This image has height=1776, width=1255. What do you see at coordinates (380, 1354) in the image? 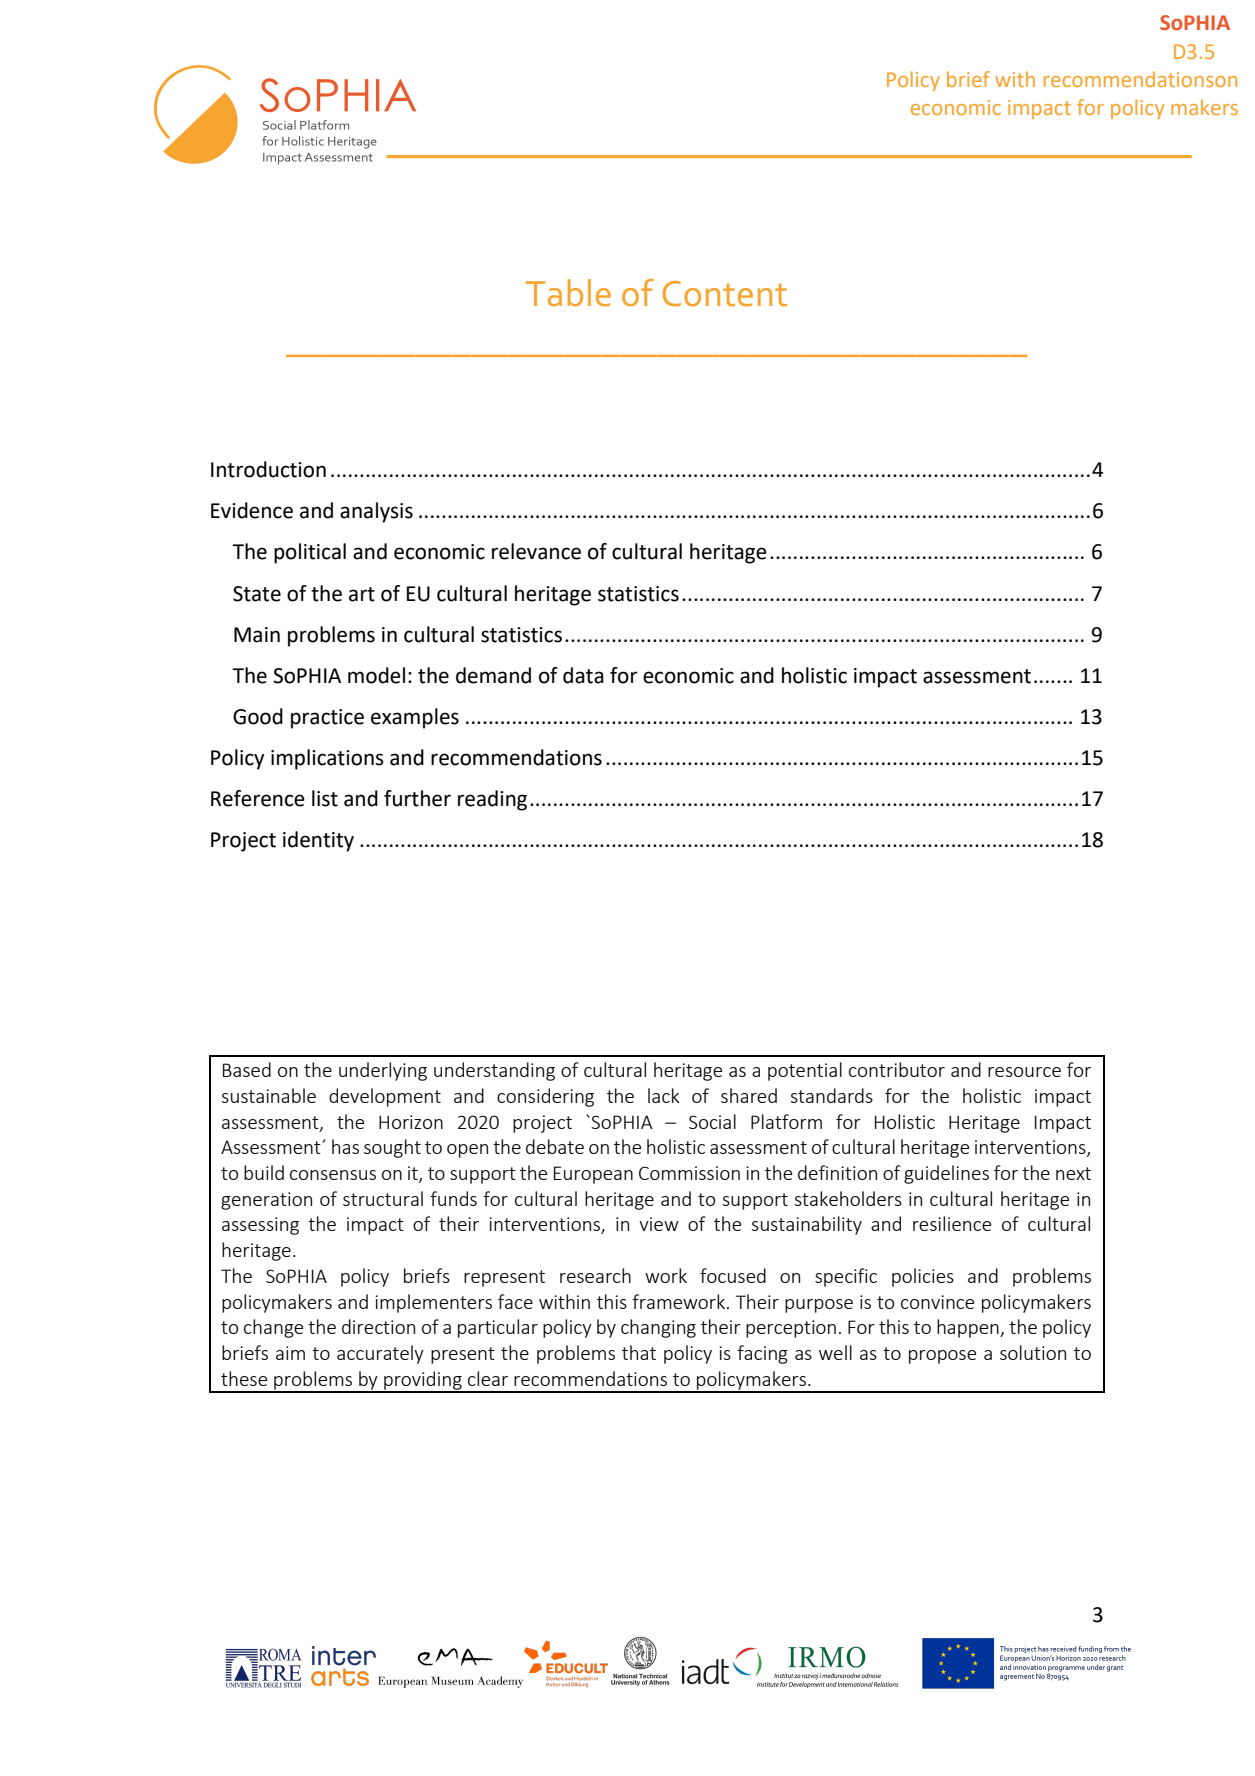
I see `accurately` at bounding box center [380, 1354].
